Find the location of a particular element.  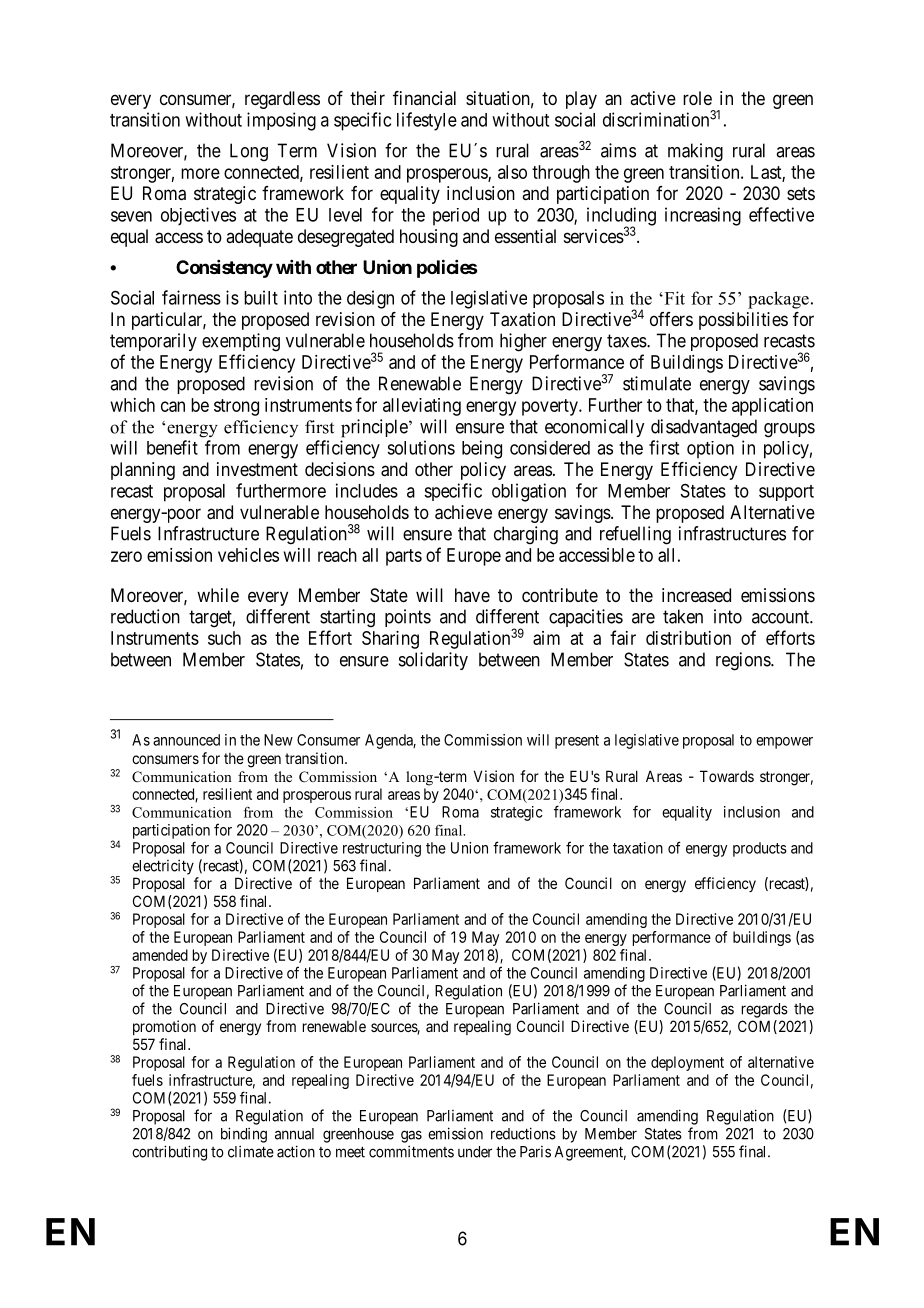

being is located at coordinates (482, 449).
